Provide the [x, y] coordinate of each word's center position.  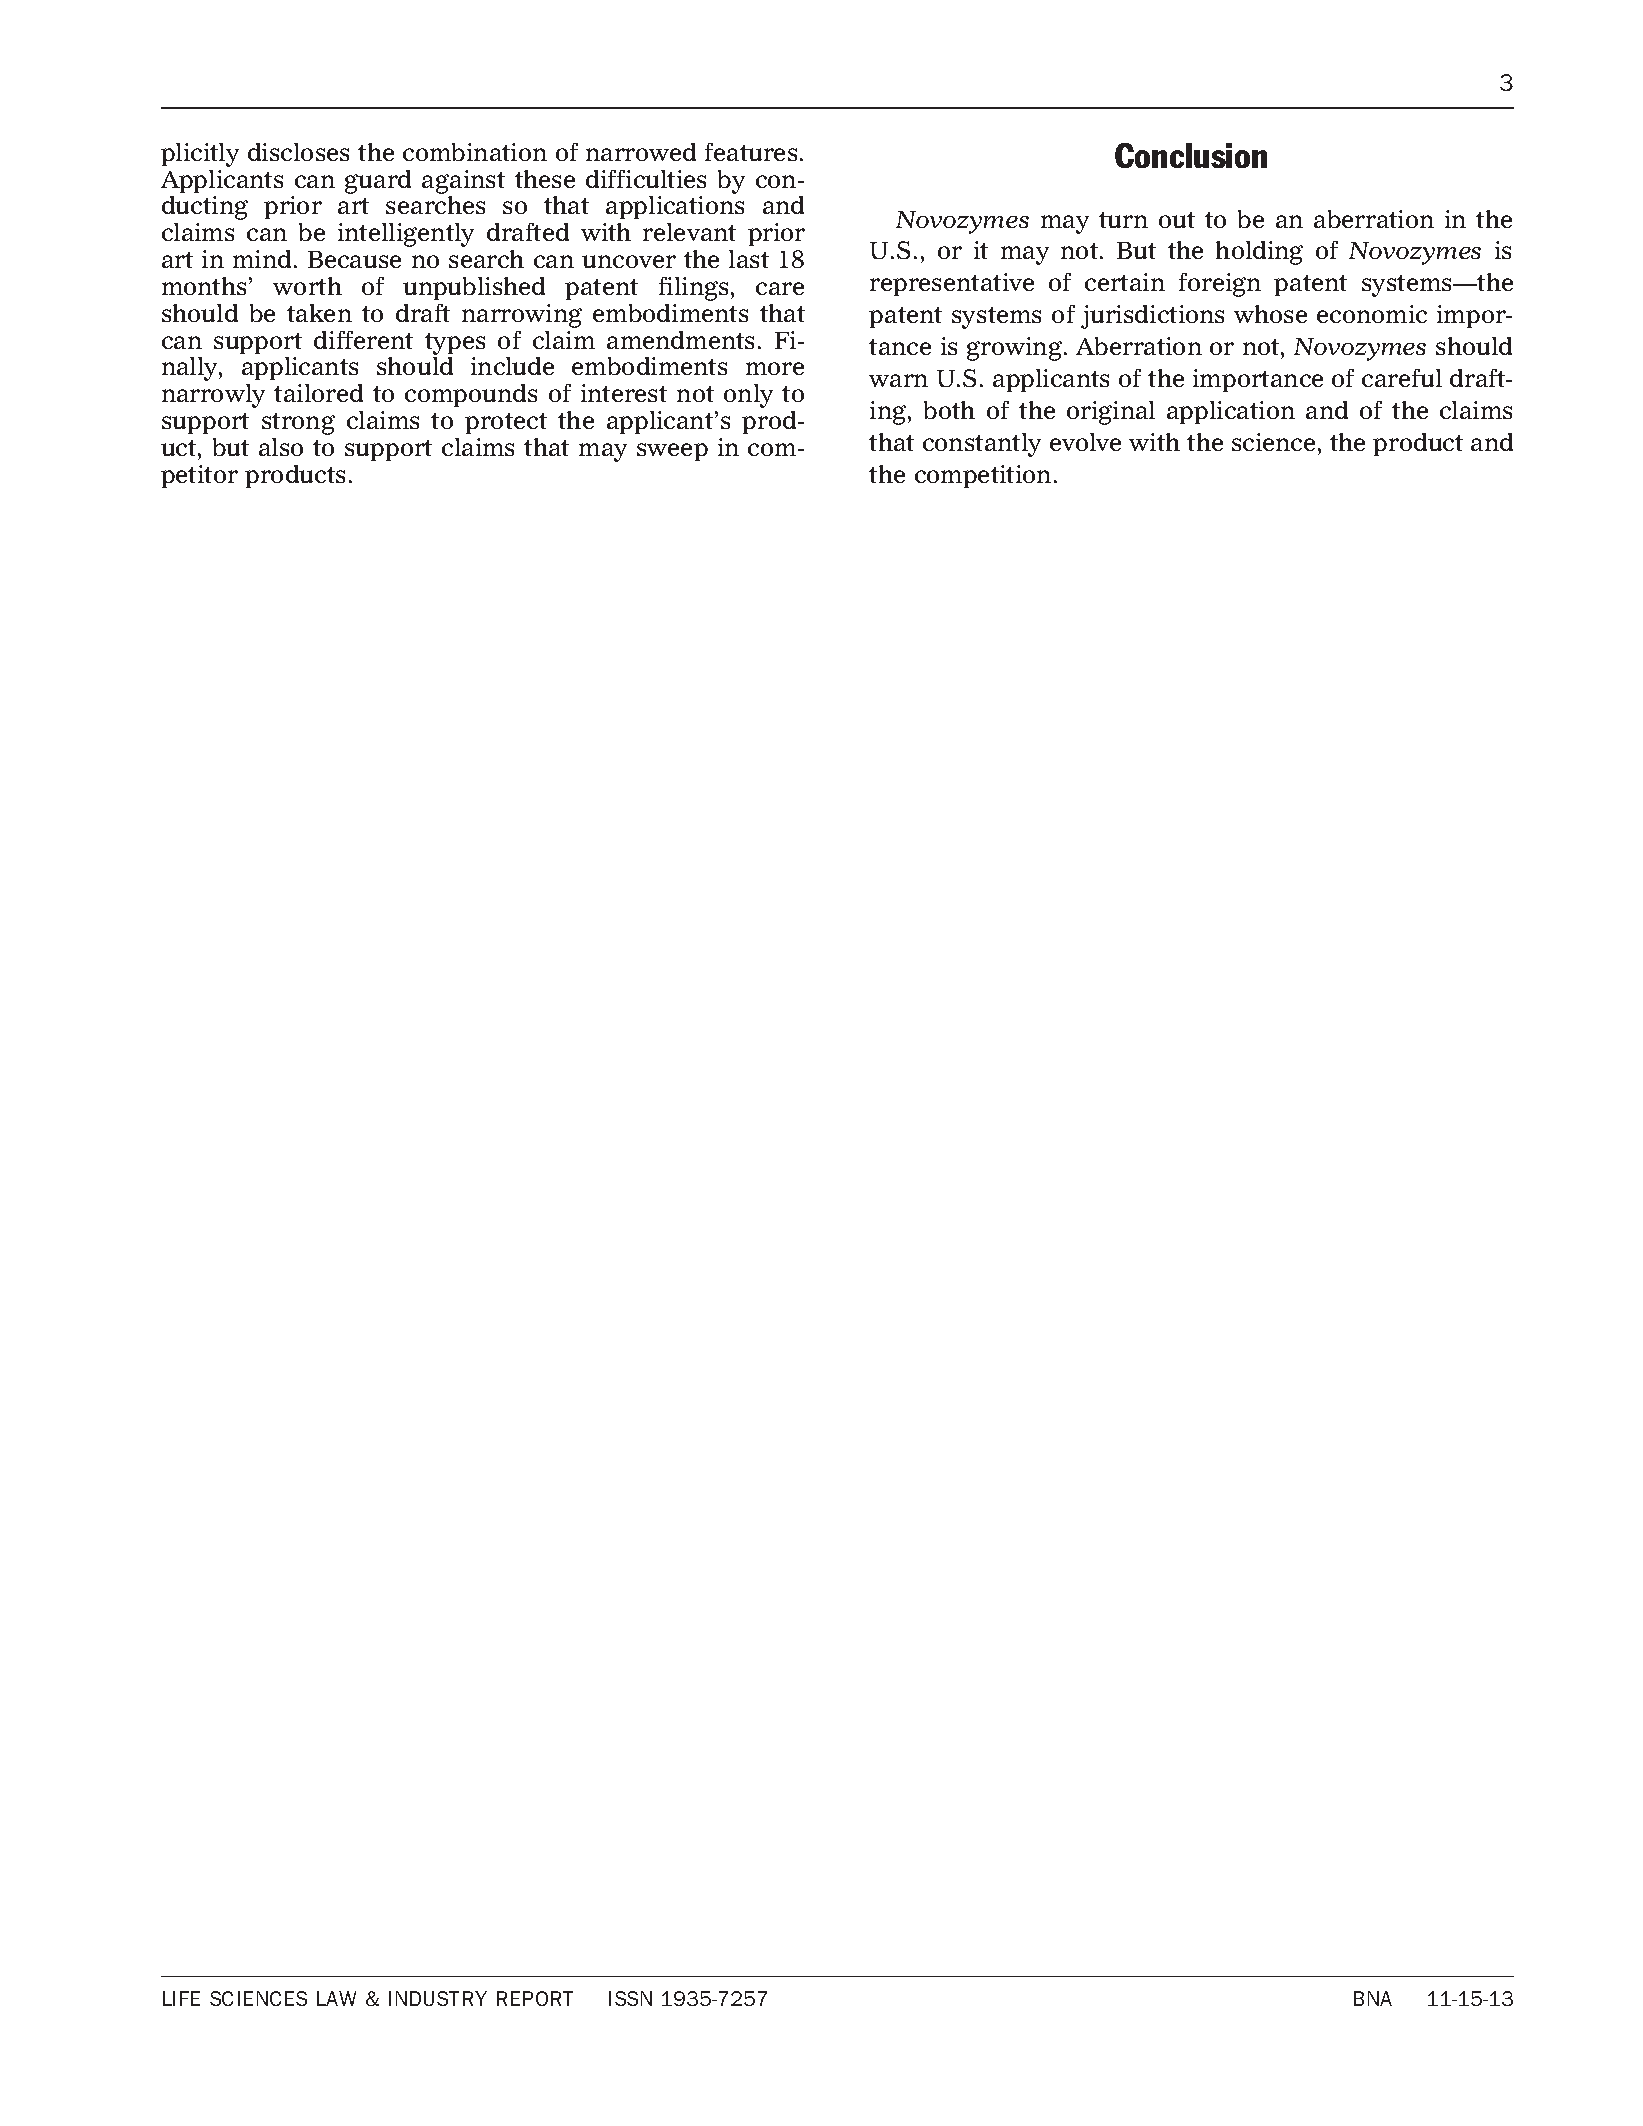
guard [378, 182]
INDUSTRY [438, 1998]
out [1177, 220]
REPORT [535, 1998]
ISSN [630, 1998]
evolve [1085, 442]
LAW [336, 1998]
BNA [1373, 1998]
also [281, 447]
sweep [672, 452]
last [749, 259]
